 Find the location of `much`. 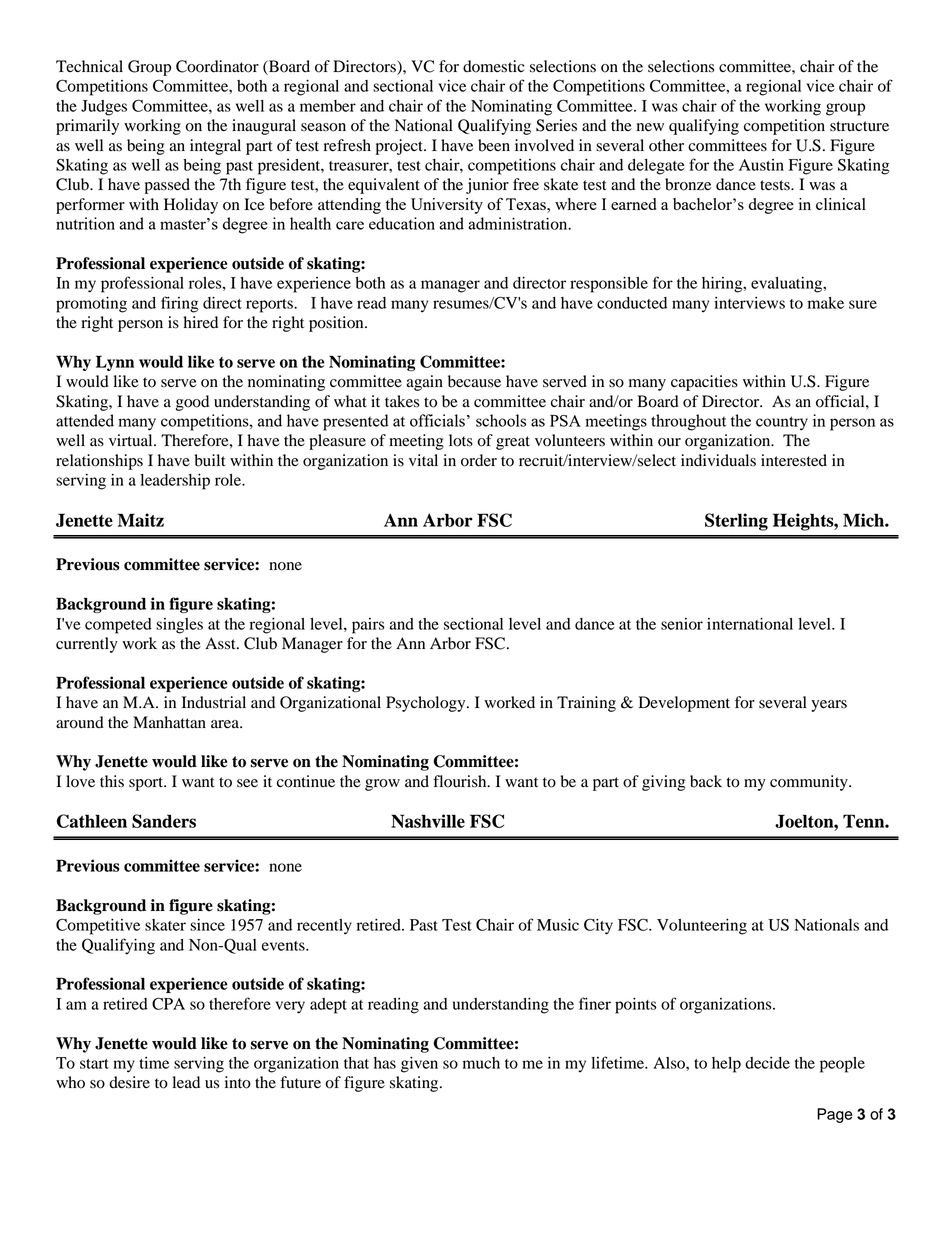

much is located at coordinates (481, 1063).
